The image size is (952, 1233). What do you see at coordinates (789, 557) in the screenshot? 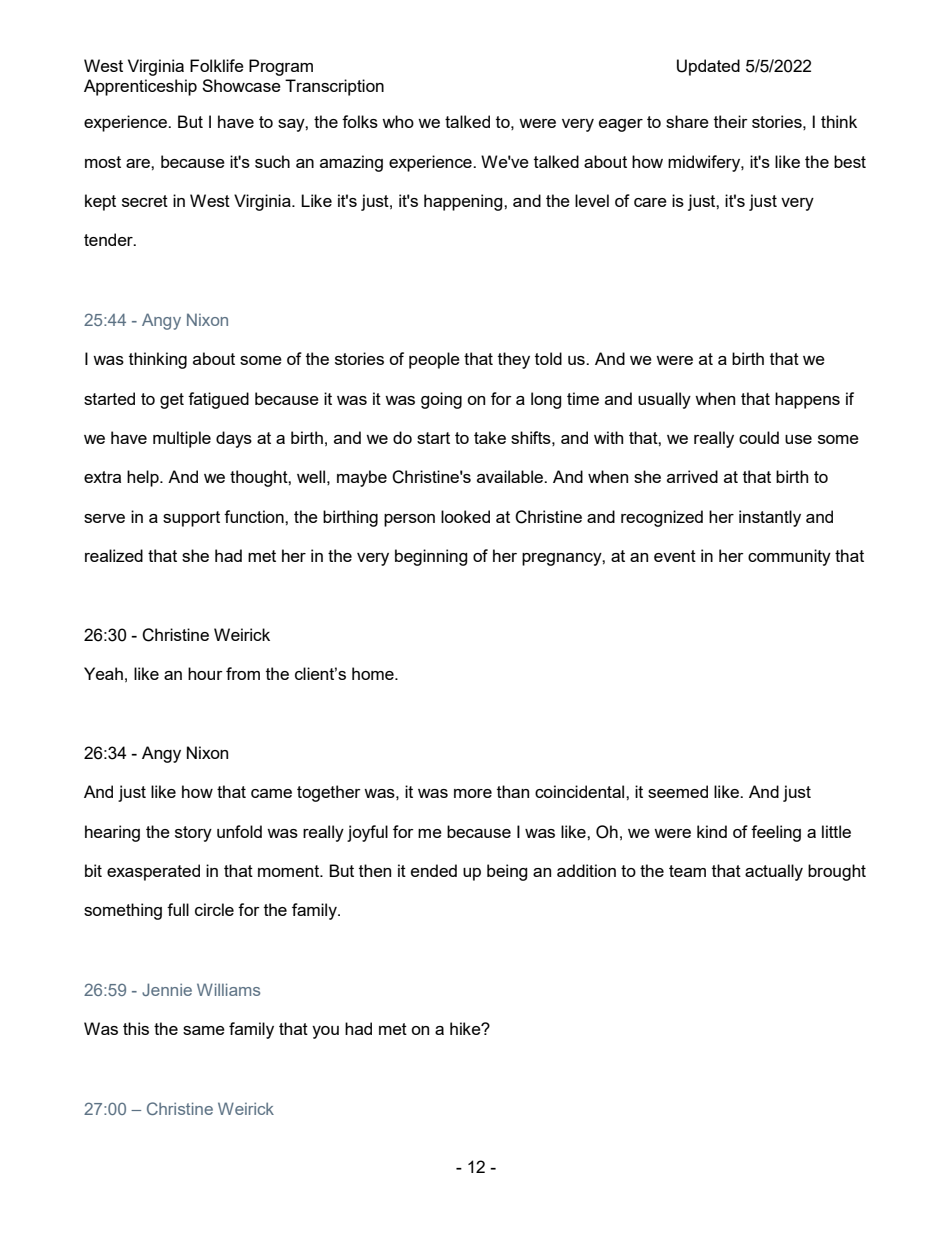
I see `community` at bounding box center [789, 557].
